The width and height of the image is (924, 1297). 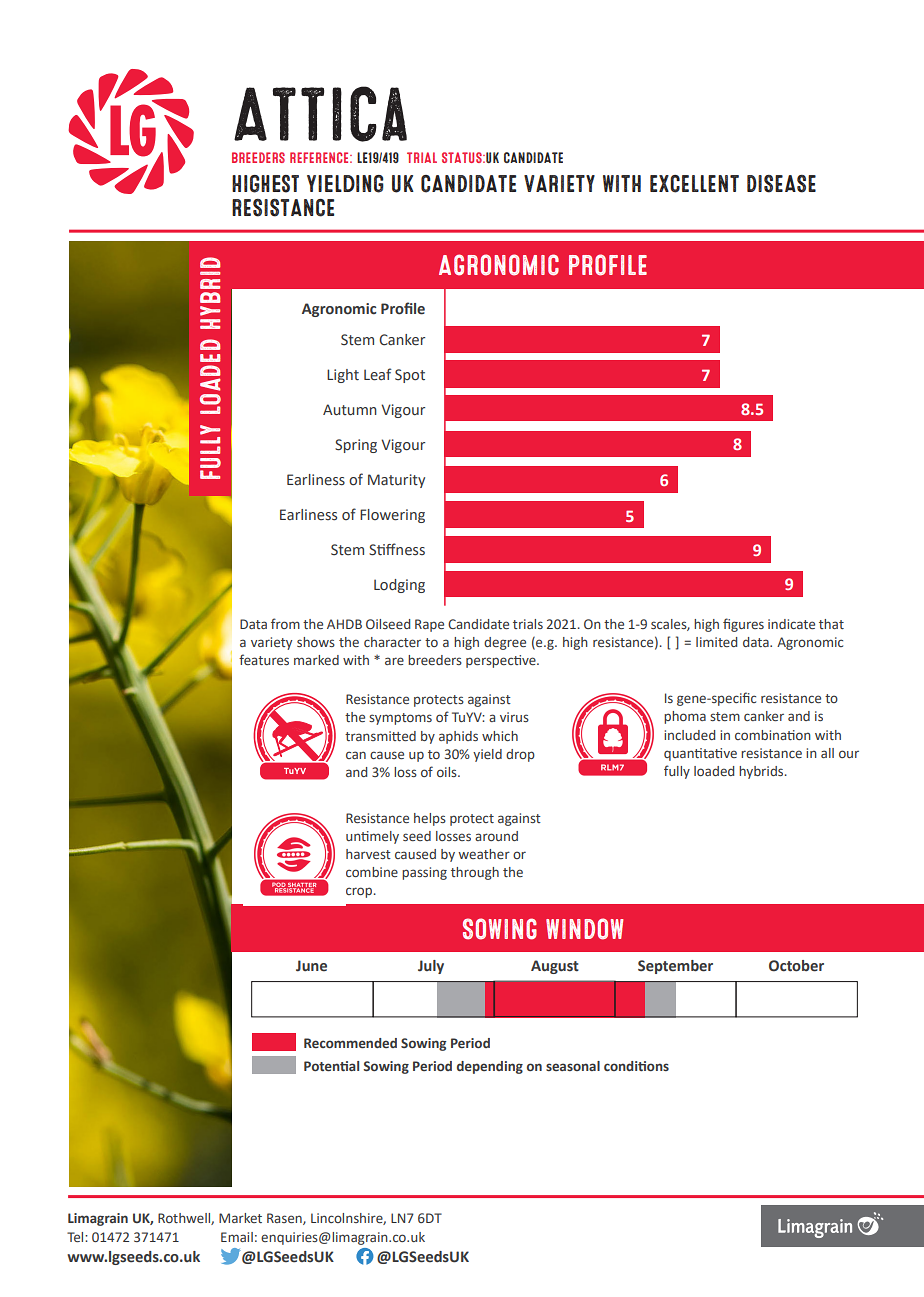 I want to click on Market, so click(x=240, y=1218).
